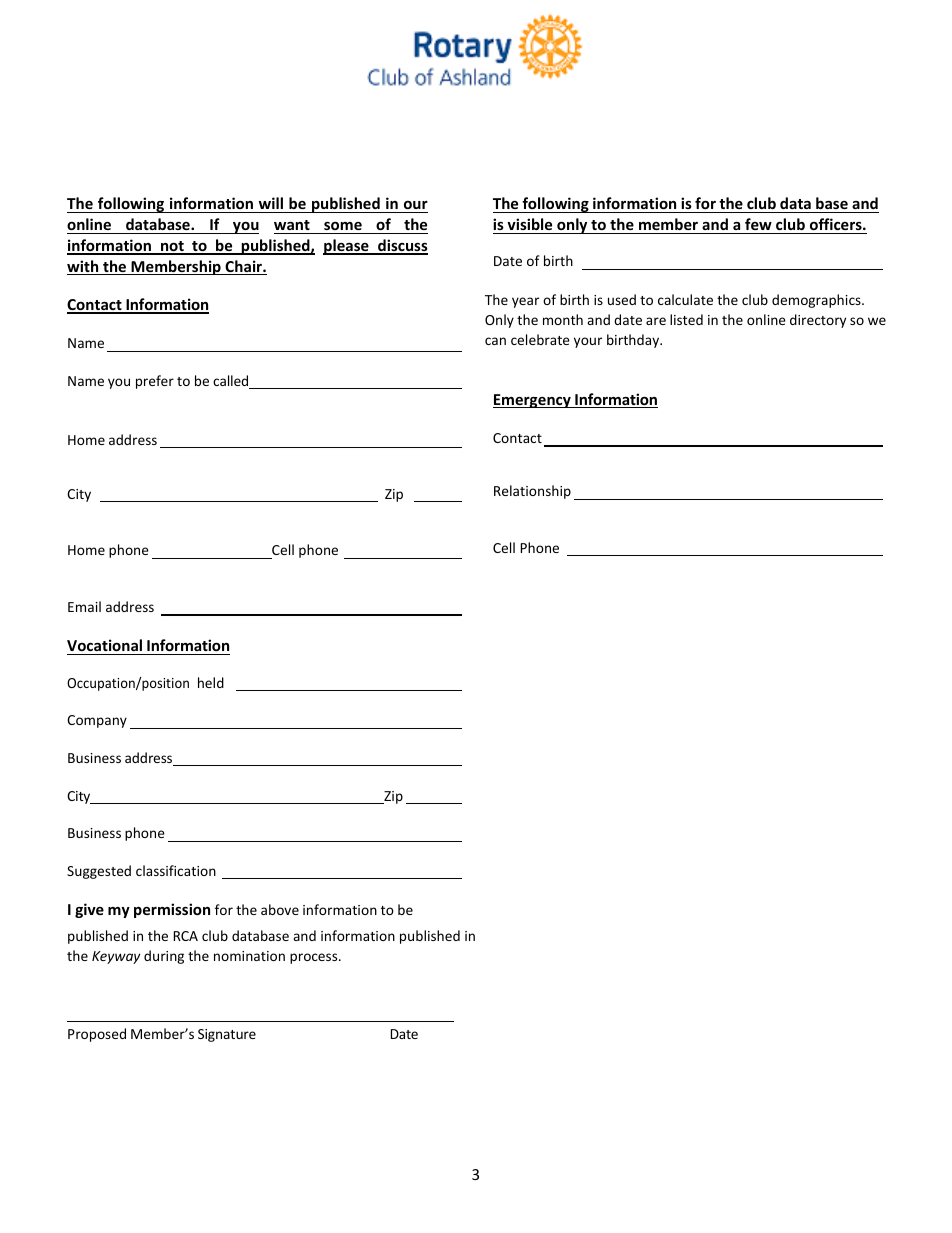  What do you see at coordinates (172, 247) in the page?
I see `not` at bounding box center [172, 247].
